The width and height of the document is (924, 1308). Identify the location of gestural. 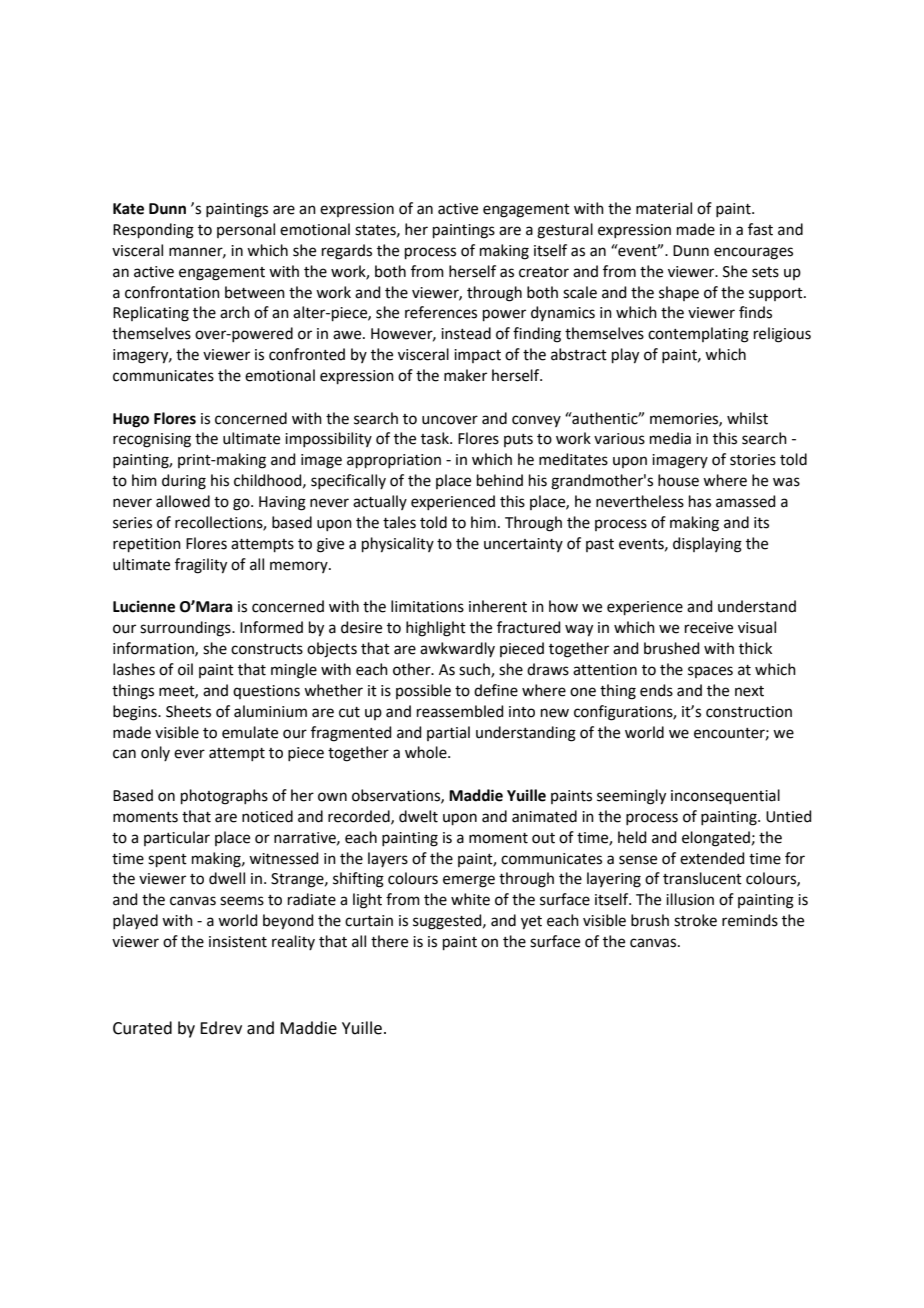
(565, 231).
